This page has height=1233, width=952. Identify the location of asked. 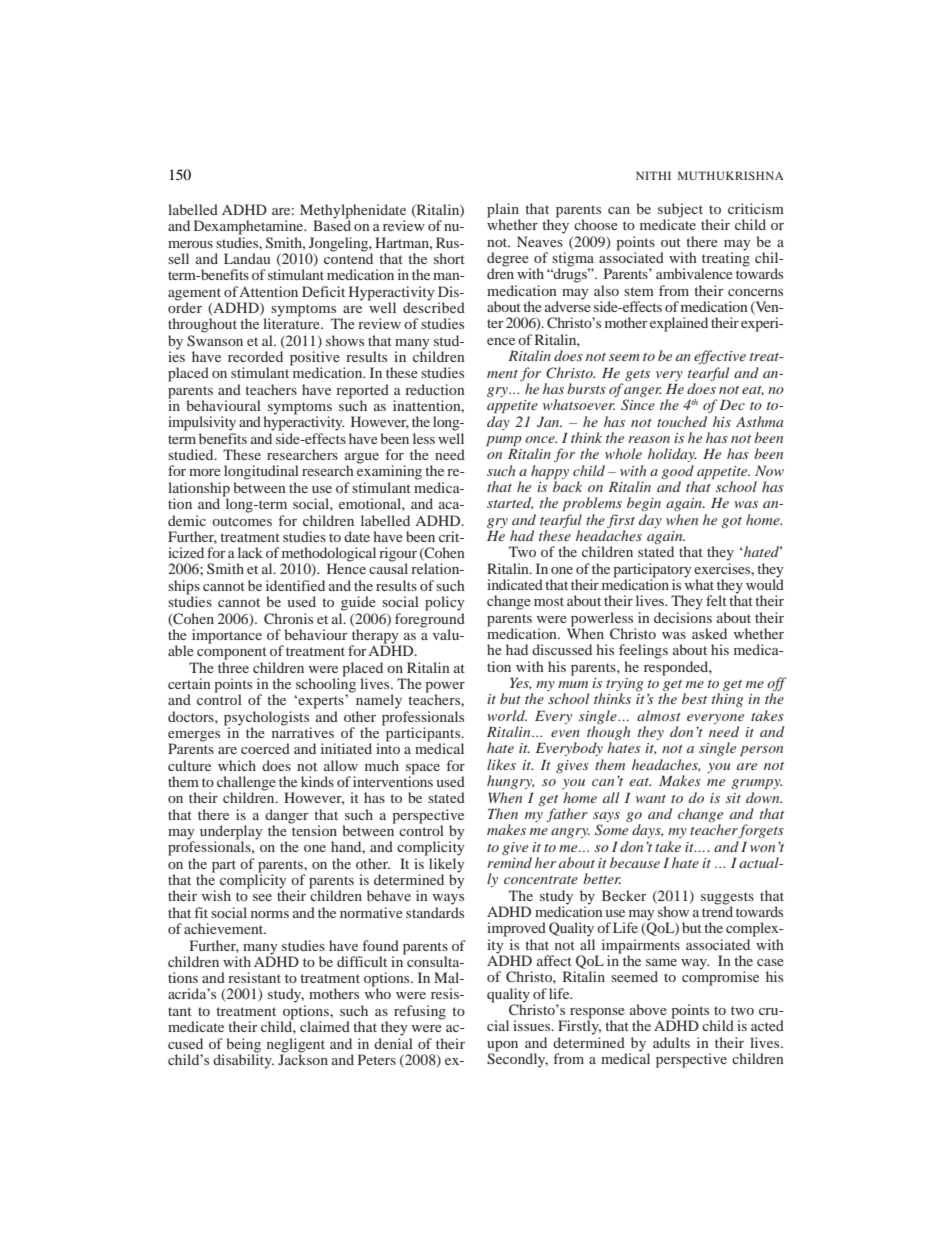
(709, 633).
